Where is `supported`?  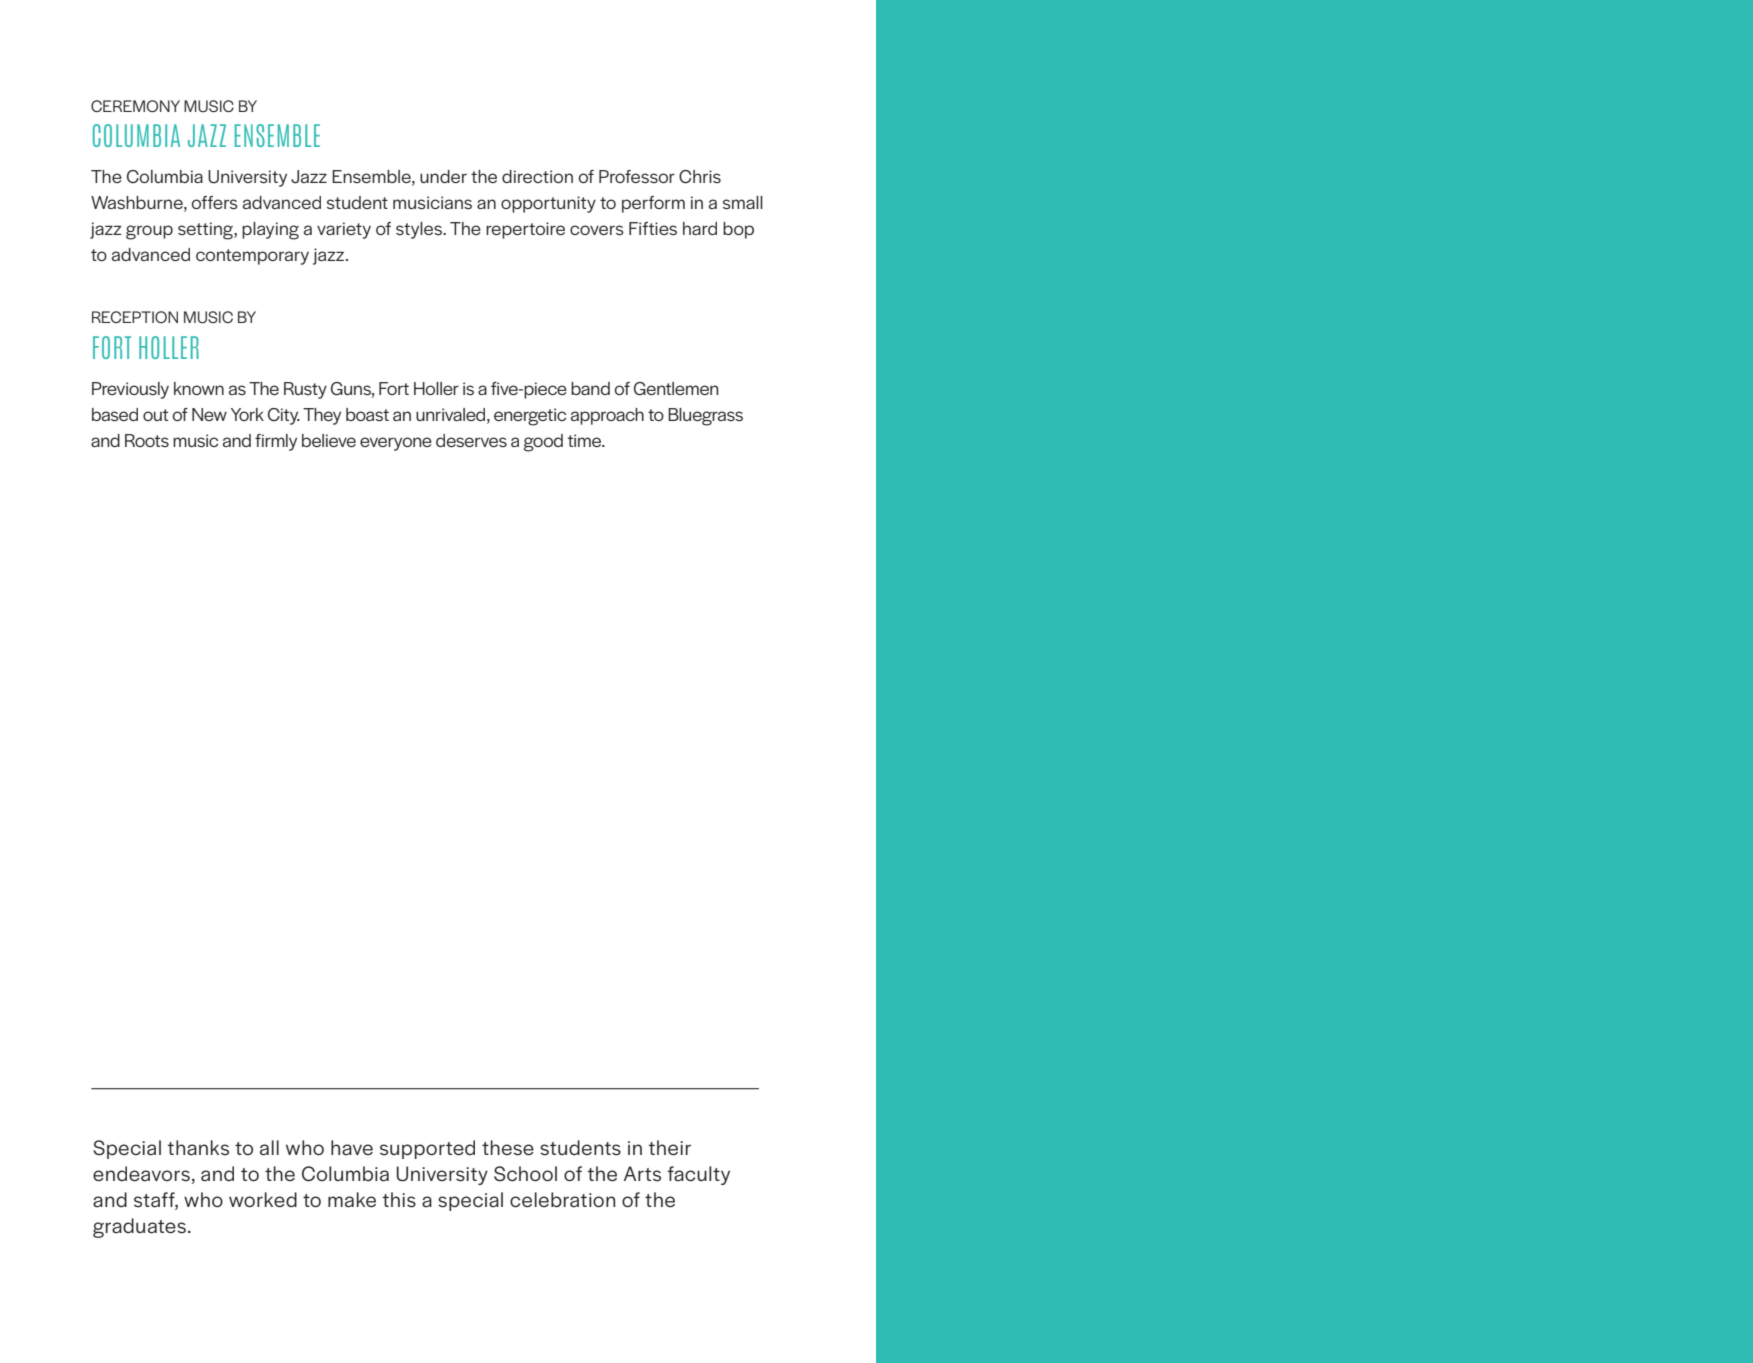
supported is located at coordinates (427, 1149).
